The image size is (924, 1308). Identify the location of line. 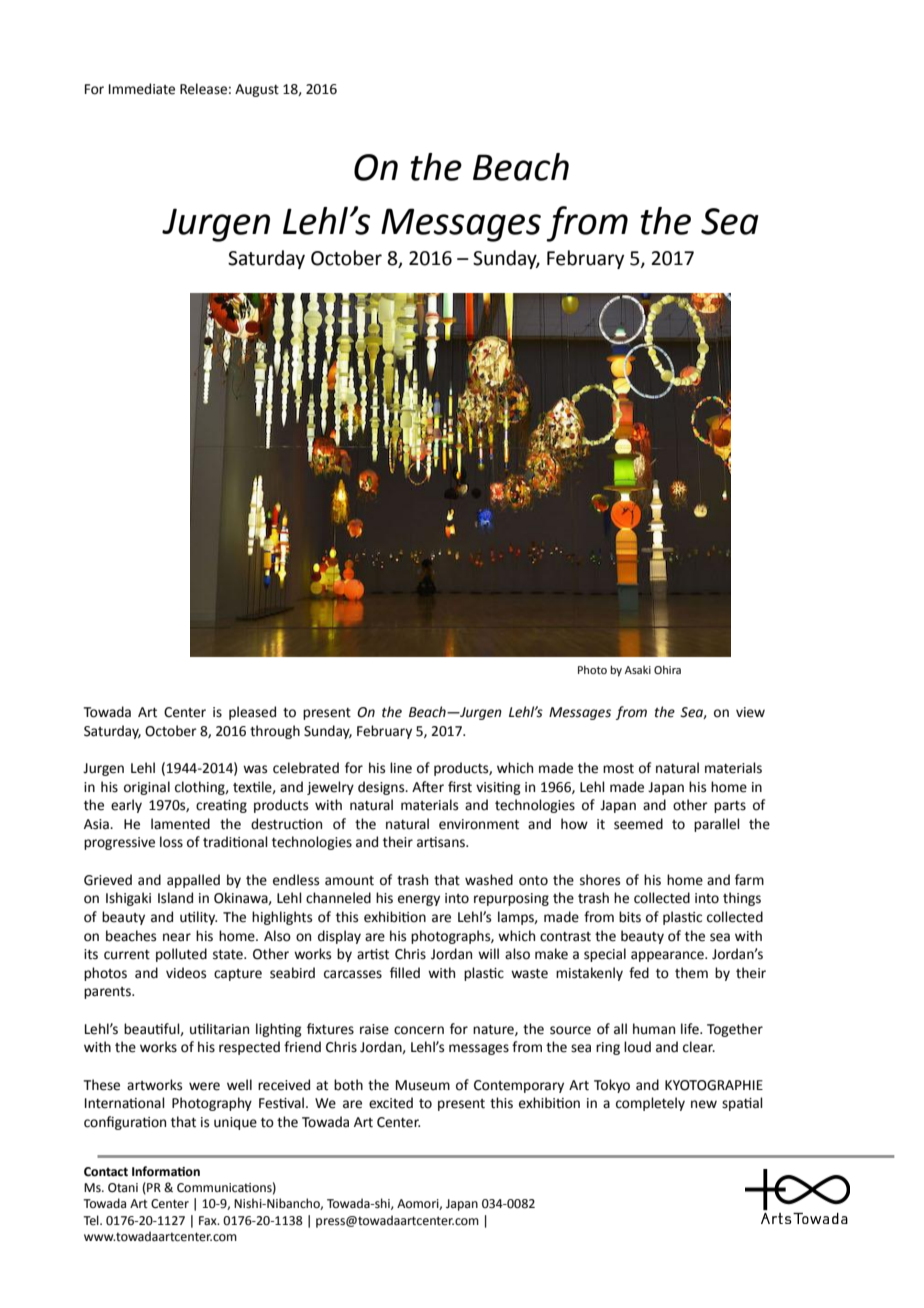
(401, 768).
